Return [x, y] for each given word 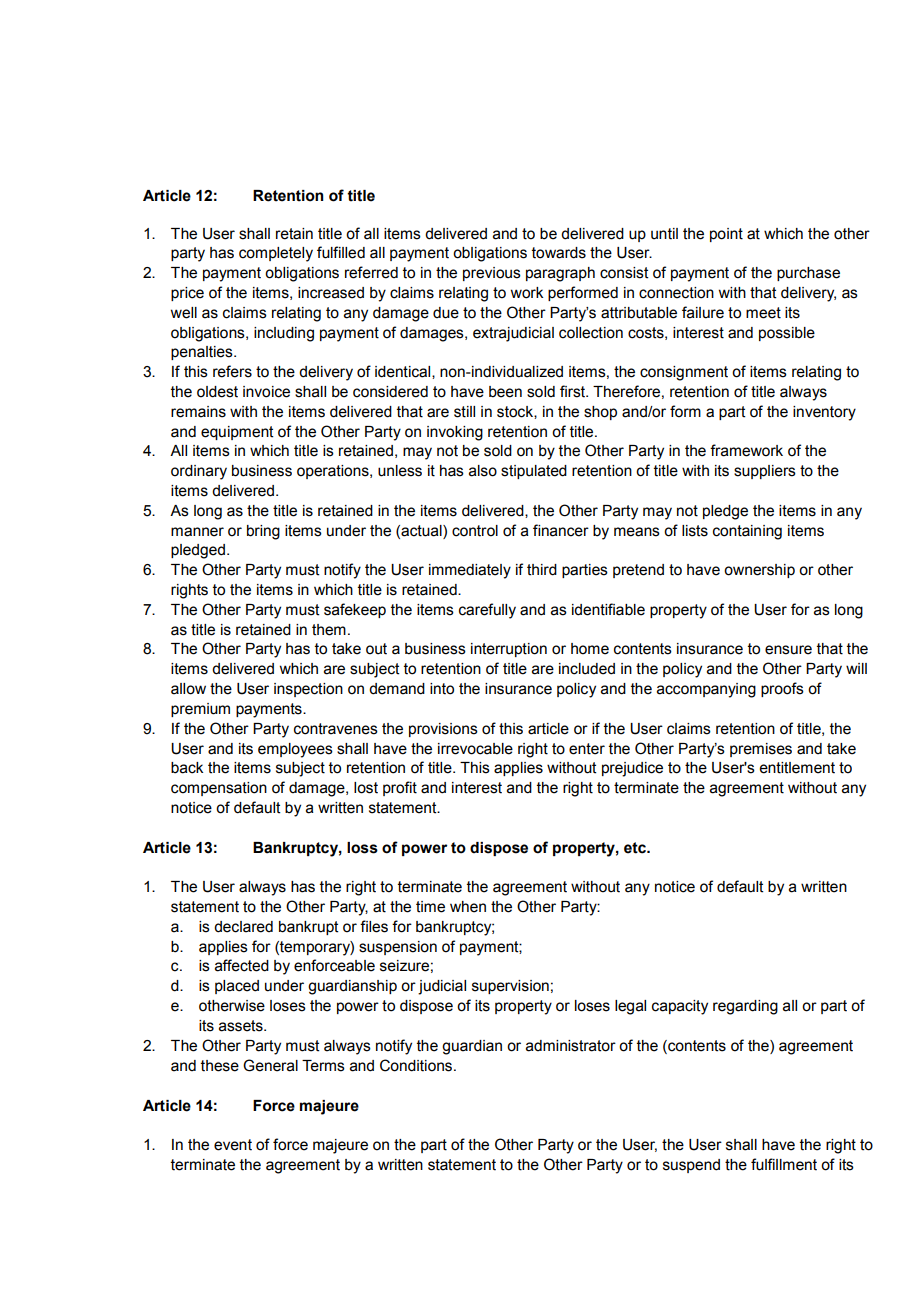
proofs [782, 689]
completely [276, 254]
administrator [571, 1046]
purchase [808, 274]
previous [492, 274]
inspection [308, 690]
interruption [509, 650]
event [233, 1145]
